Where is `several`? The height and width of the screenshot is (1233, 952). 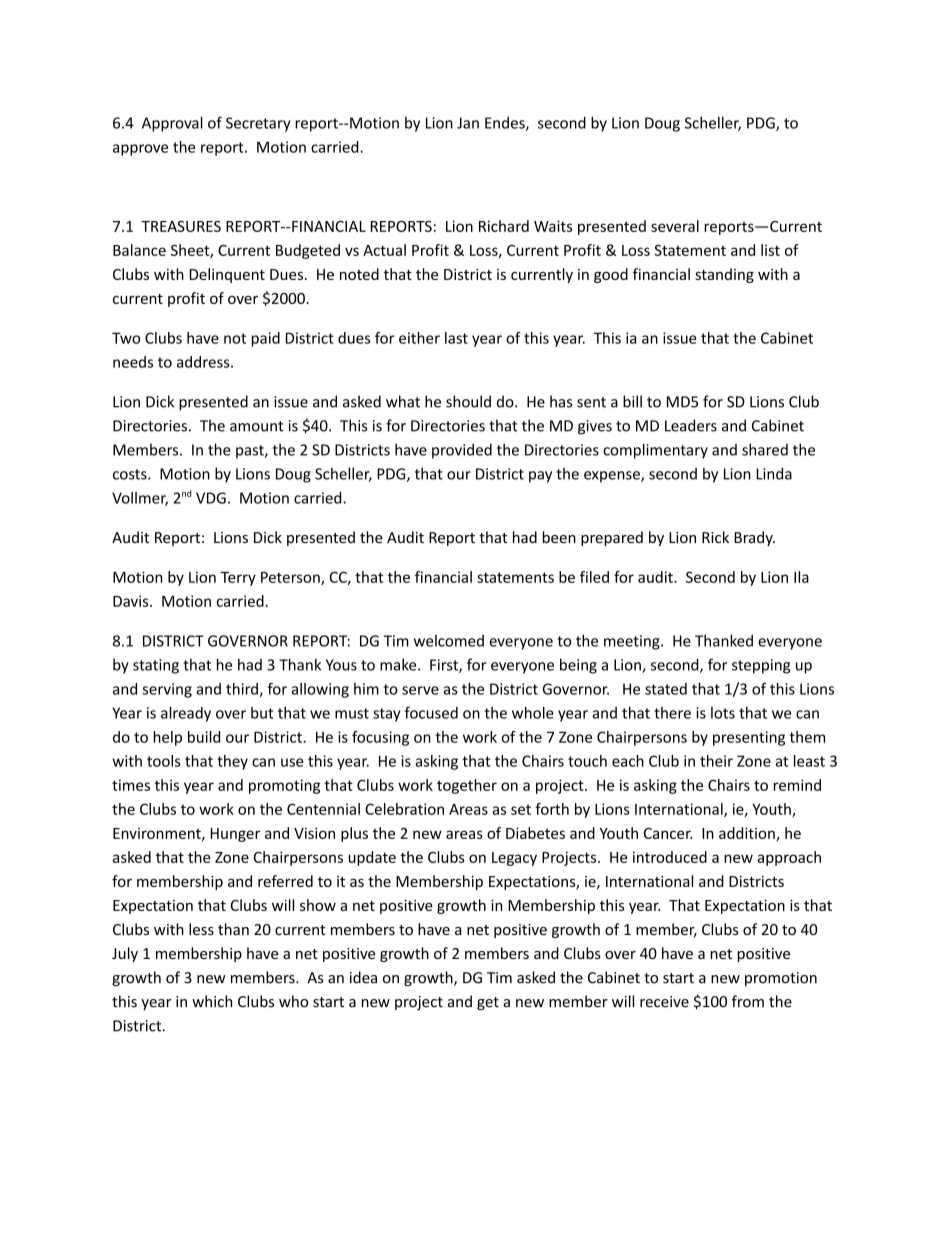 several is located at coordinates (675, 226).
